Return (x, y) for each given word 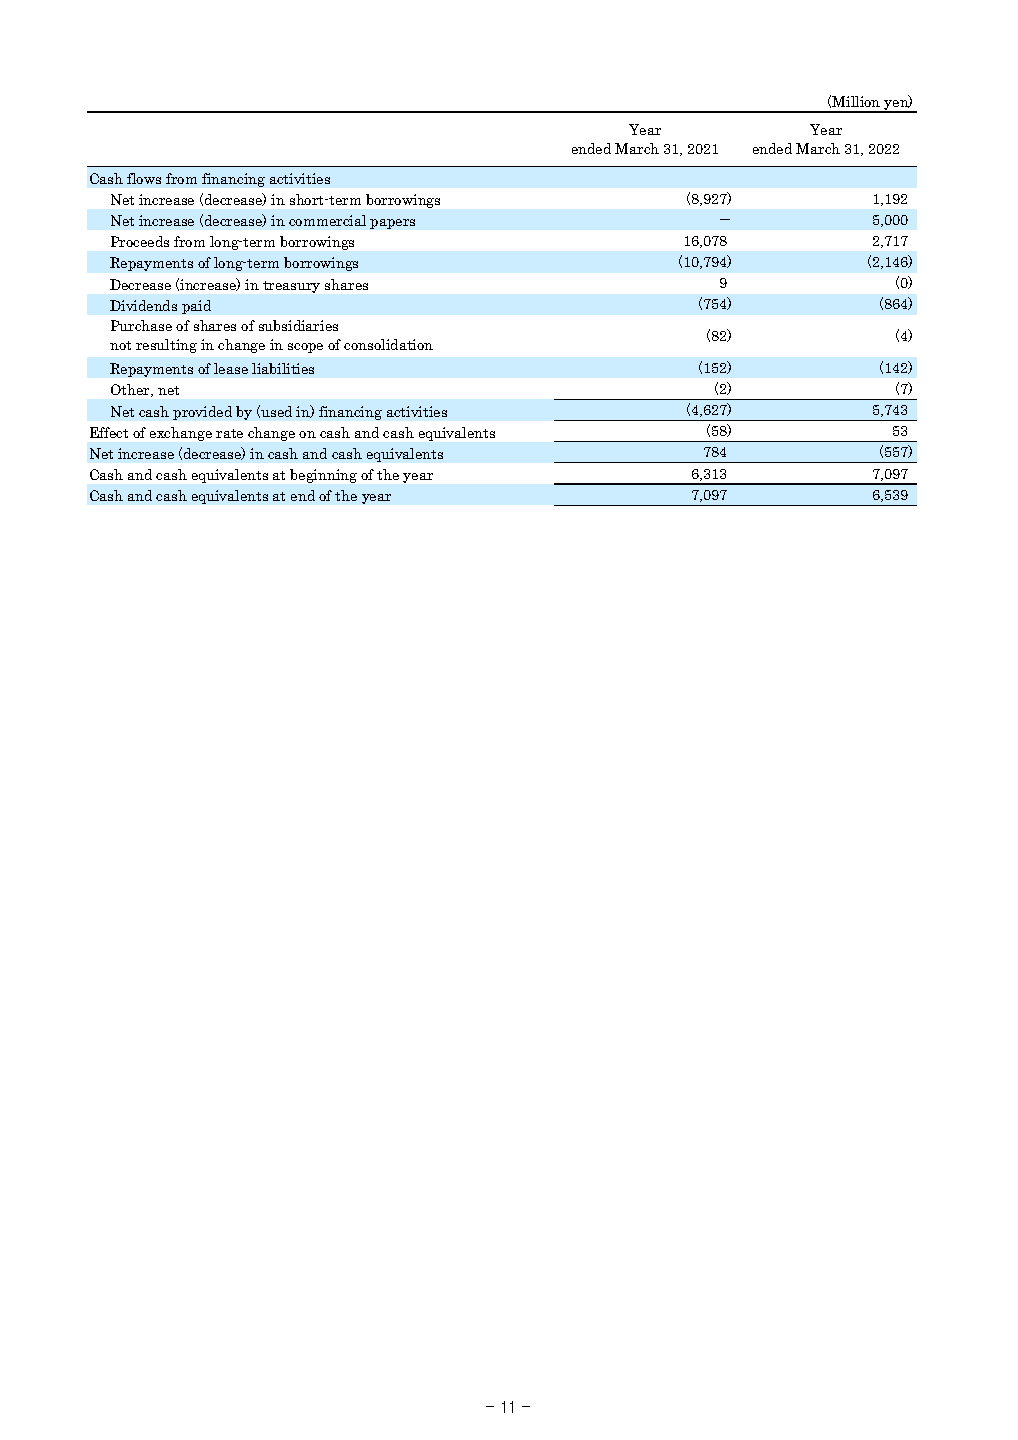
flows (144, 178)
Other (131, 390)
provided (202, 413)
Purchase (141, 325)
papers (392, 224)
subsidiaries (298, 325)
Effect (109, 432)
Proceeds (140, 241)
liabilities (283, 368)
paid (196, 307)
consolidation (388, 344)
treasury (291, 287)
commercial (327, 220)
